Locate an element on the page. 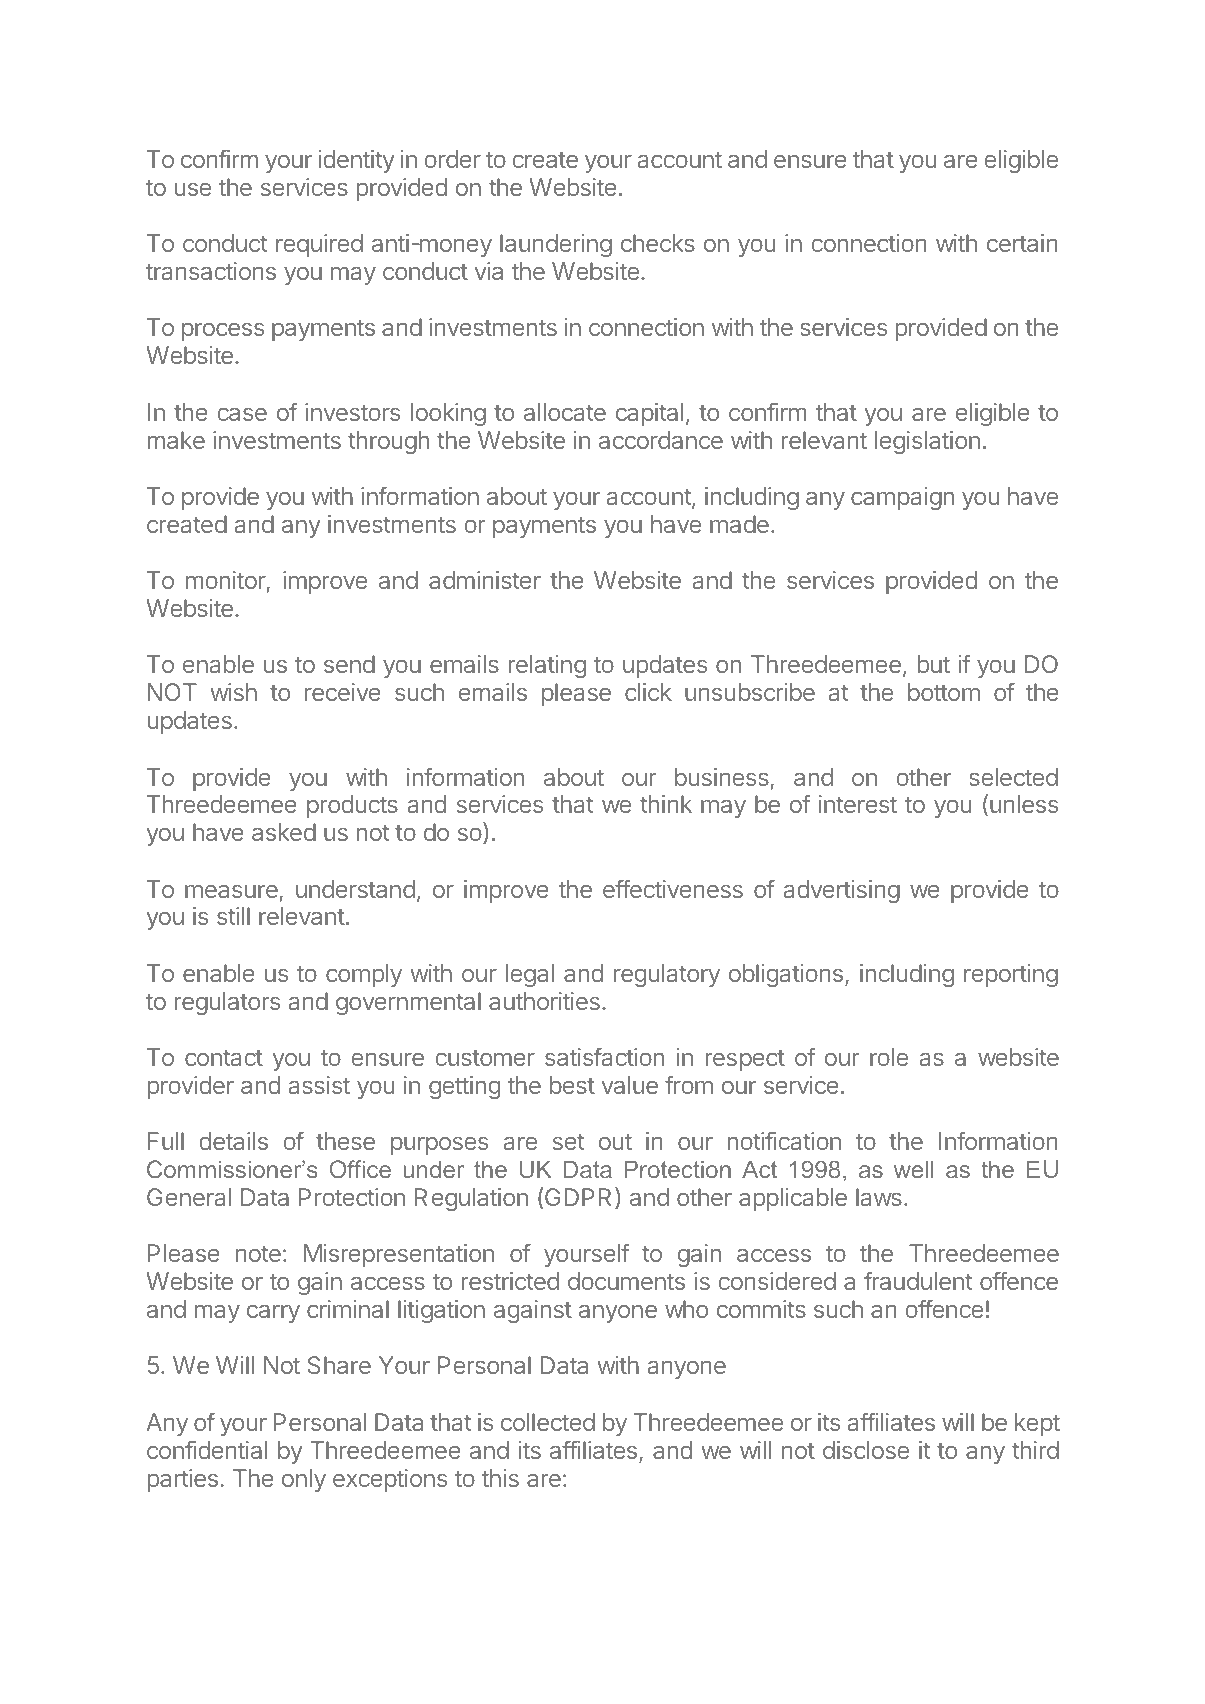  regulators is located at coordinates (227, 1003).
